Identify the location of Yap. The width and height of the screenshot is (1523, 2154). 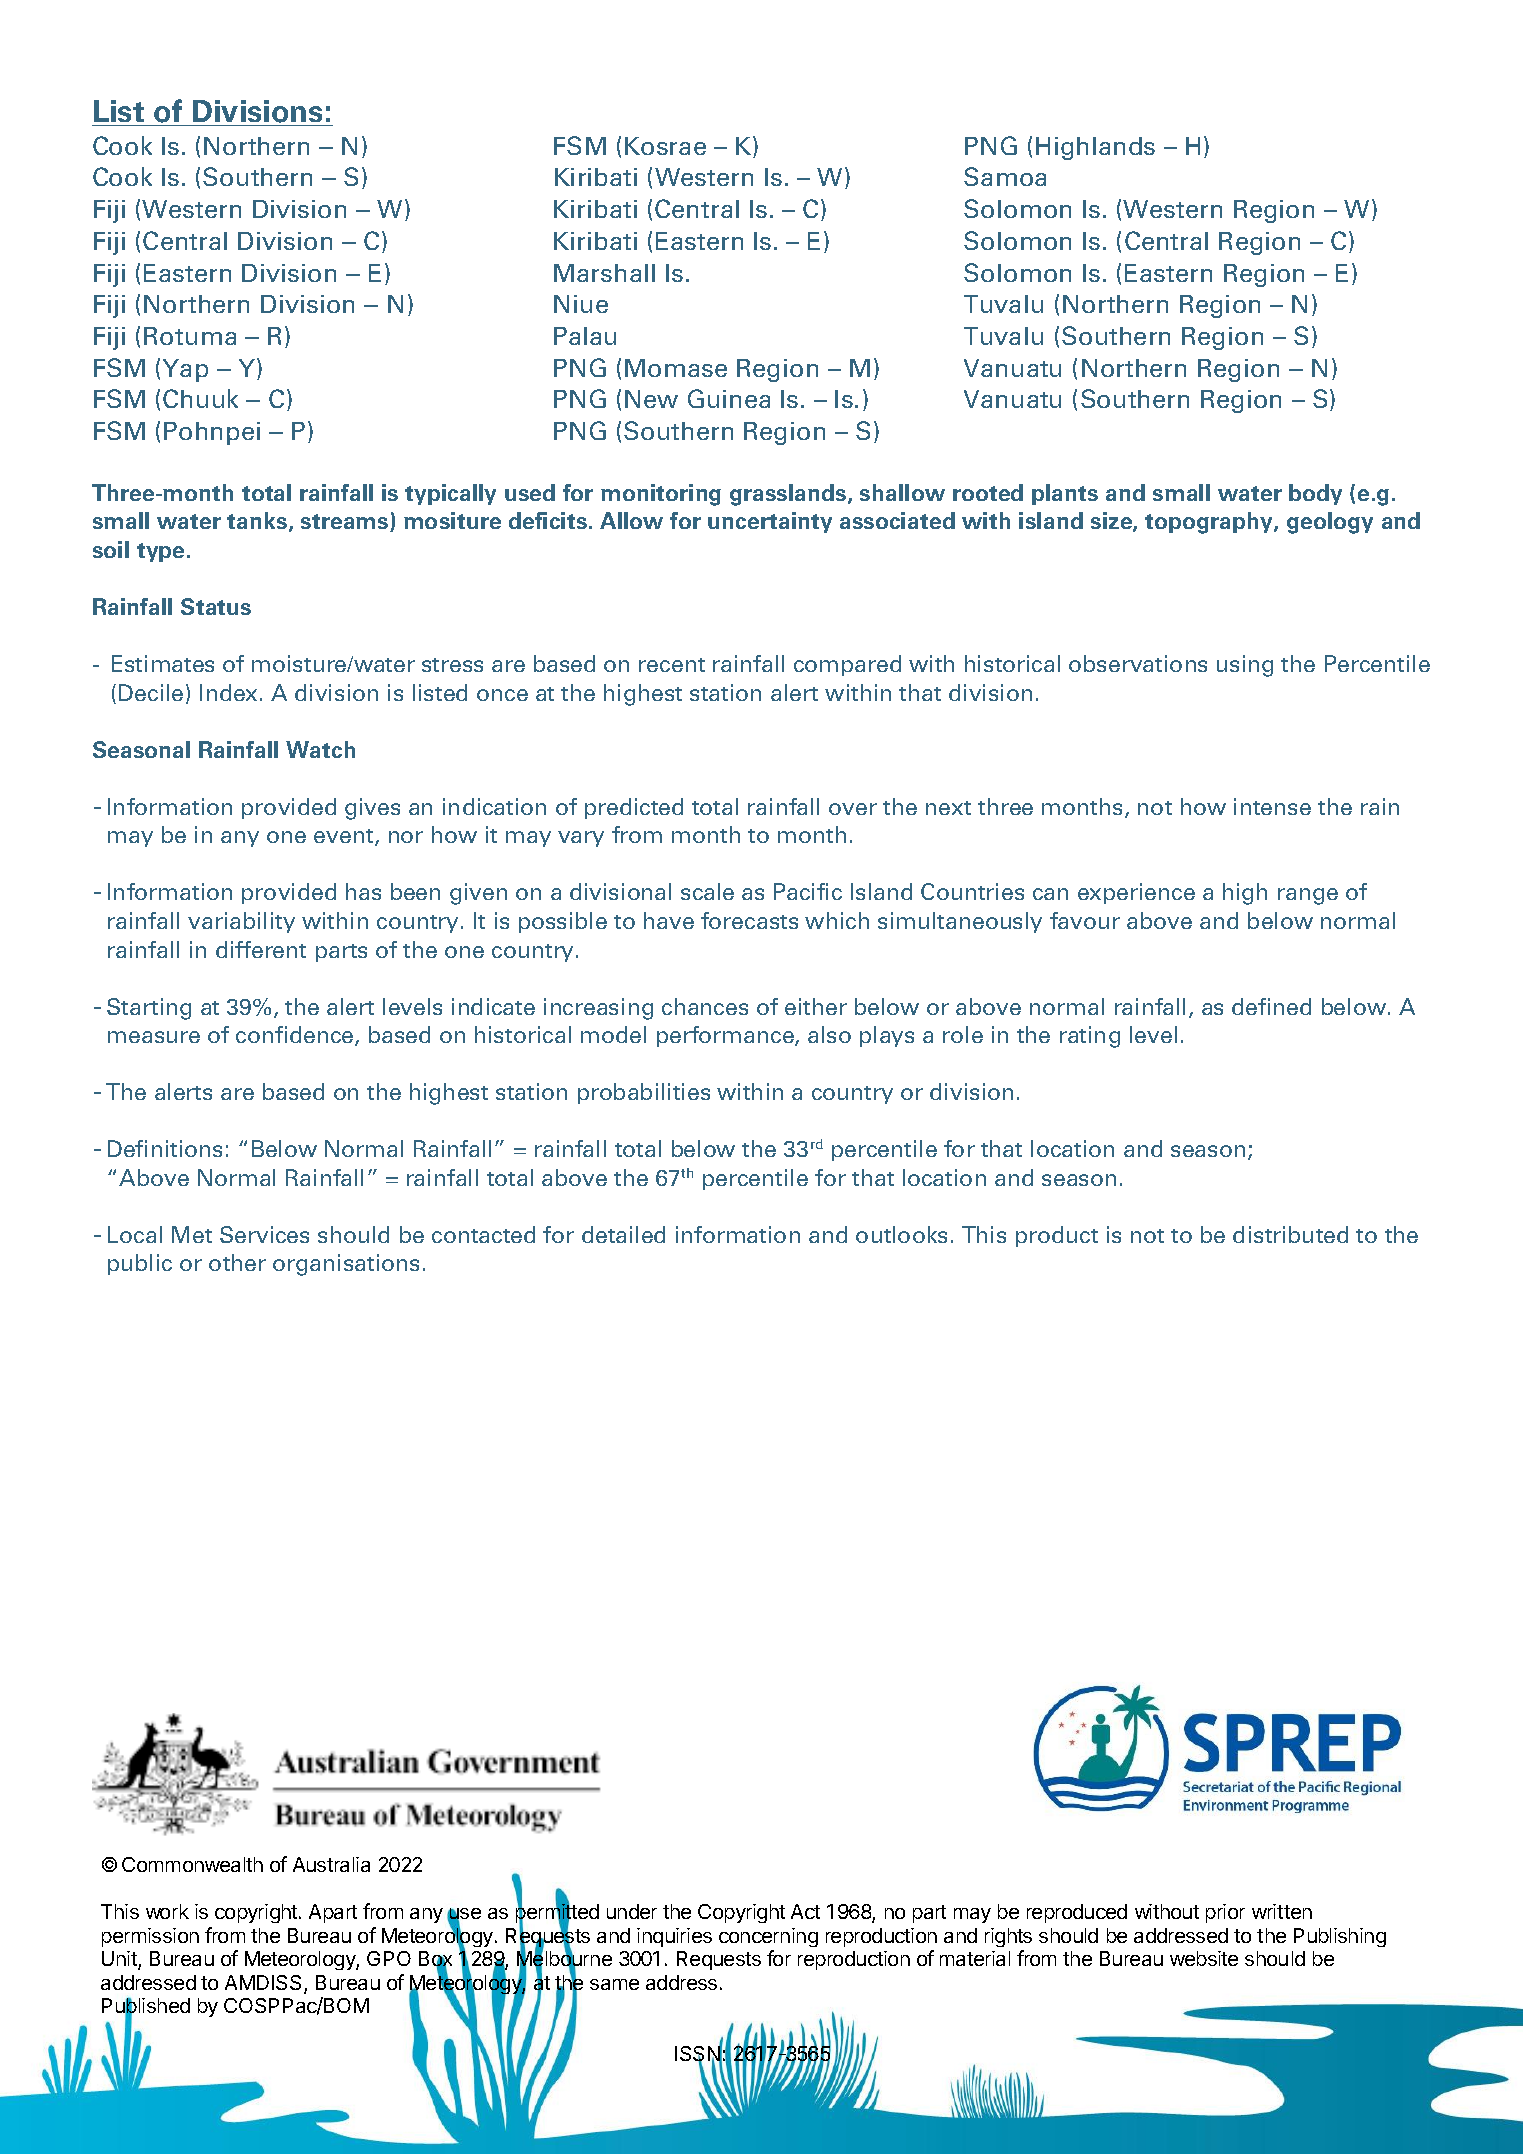
(185, 370).
